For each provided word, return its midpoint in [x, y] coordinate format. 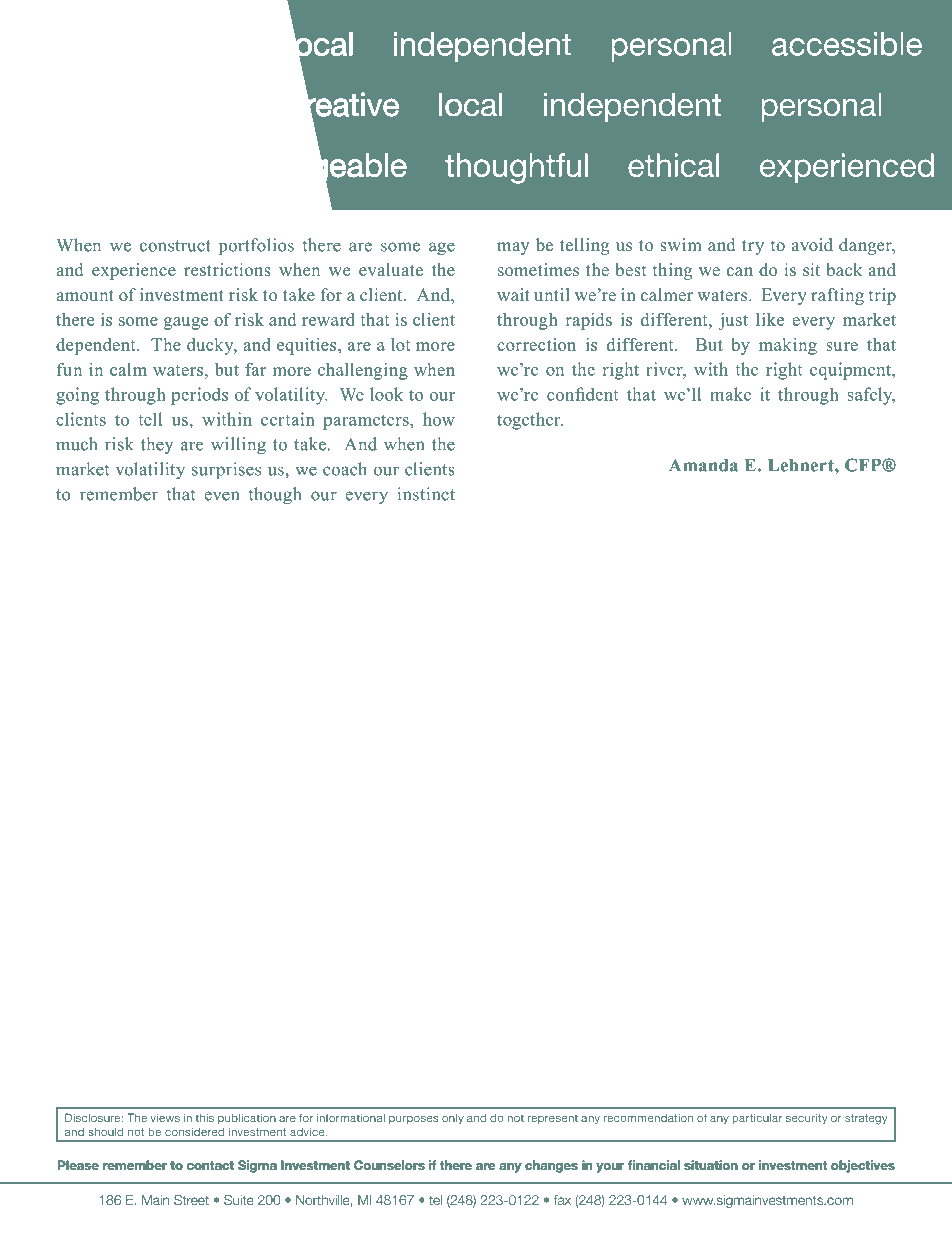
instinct [426, 494]
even [221, 496]
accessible [847, 44]
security [806, 1118]
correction [536, 344]
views [165, 1117]
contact [210, 1165]
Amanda [703, 465]
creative [343, 104]
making [788, 346]
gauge [186, 323]
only [453, 1118]
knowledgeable [299, 168]
